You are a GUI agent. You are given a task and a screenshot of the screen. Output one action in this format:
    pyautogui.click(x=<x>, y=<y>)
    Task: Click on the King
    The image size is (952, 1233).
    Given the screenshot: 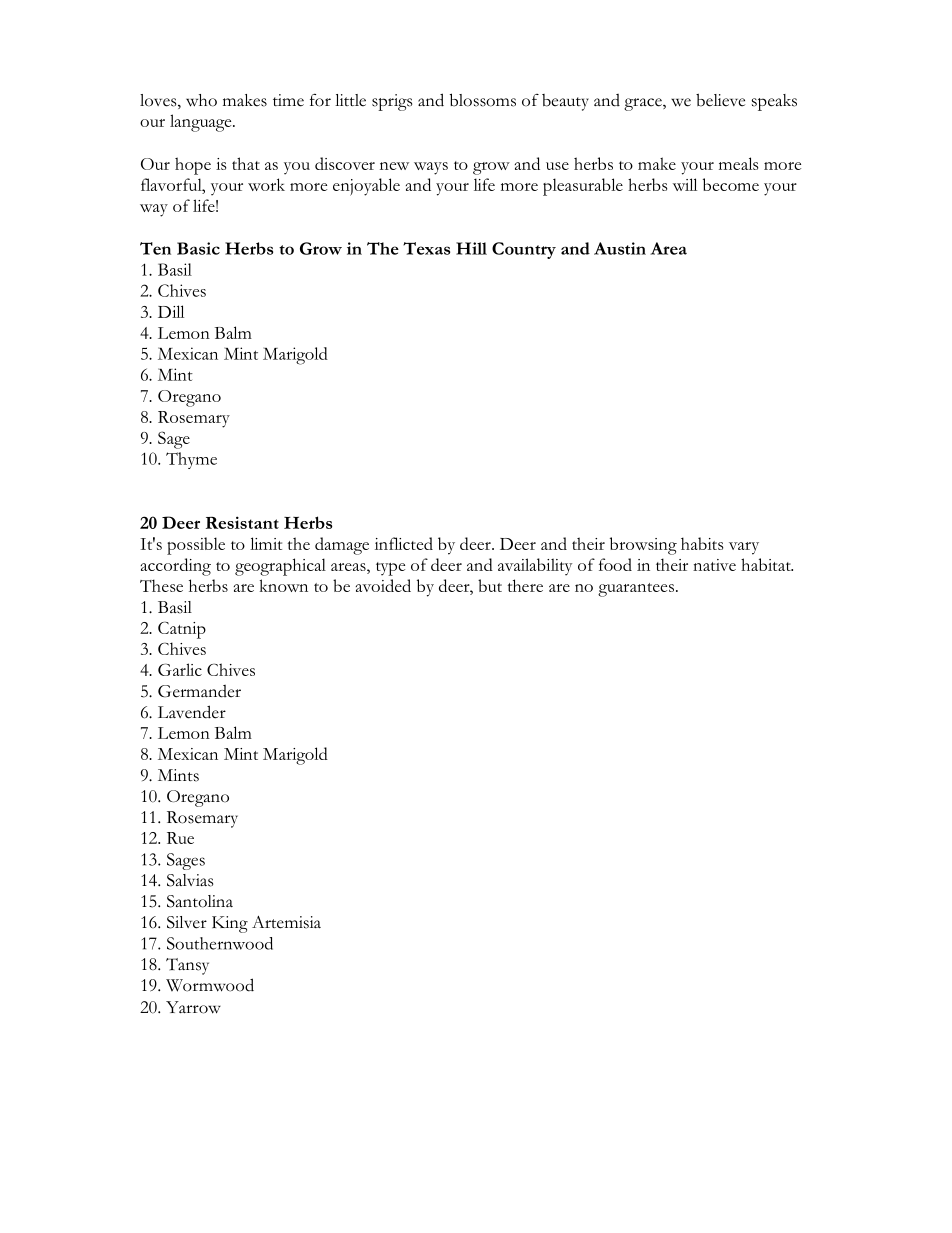 What is the action you would take?
    pyautogui.click(x=230, y=924)
